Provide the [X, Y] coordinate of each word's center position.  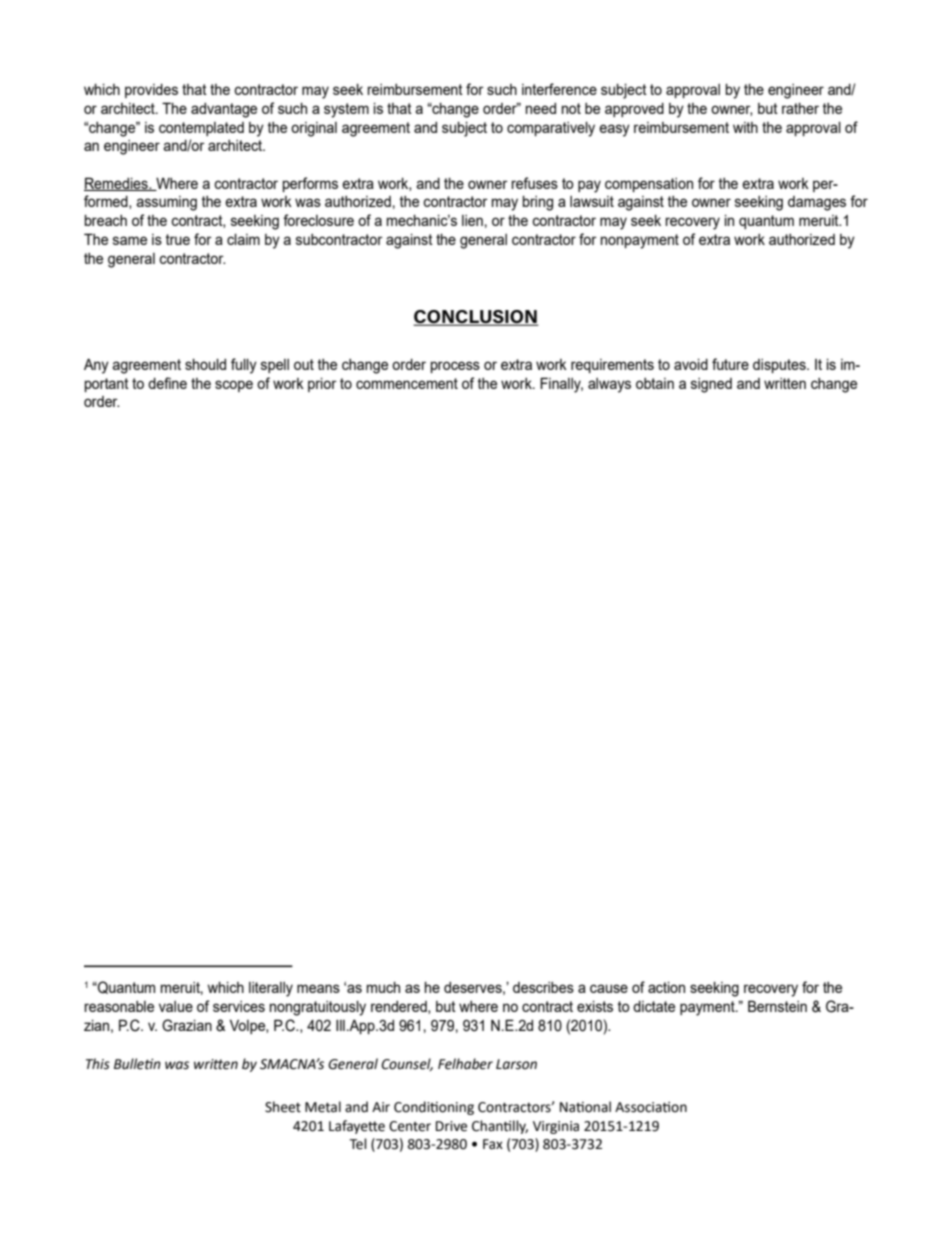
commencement [407, 383]
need [541, 108]
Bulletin [137, 1064]
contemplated [201, 129]
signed [711, 385]
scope [234, 386]
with [745, 127]
